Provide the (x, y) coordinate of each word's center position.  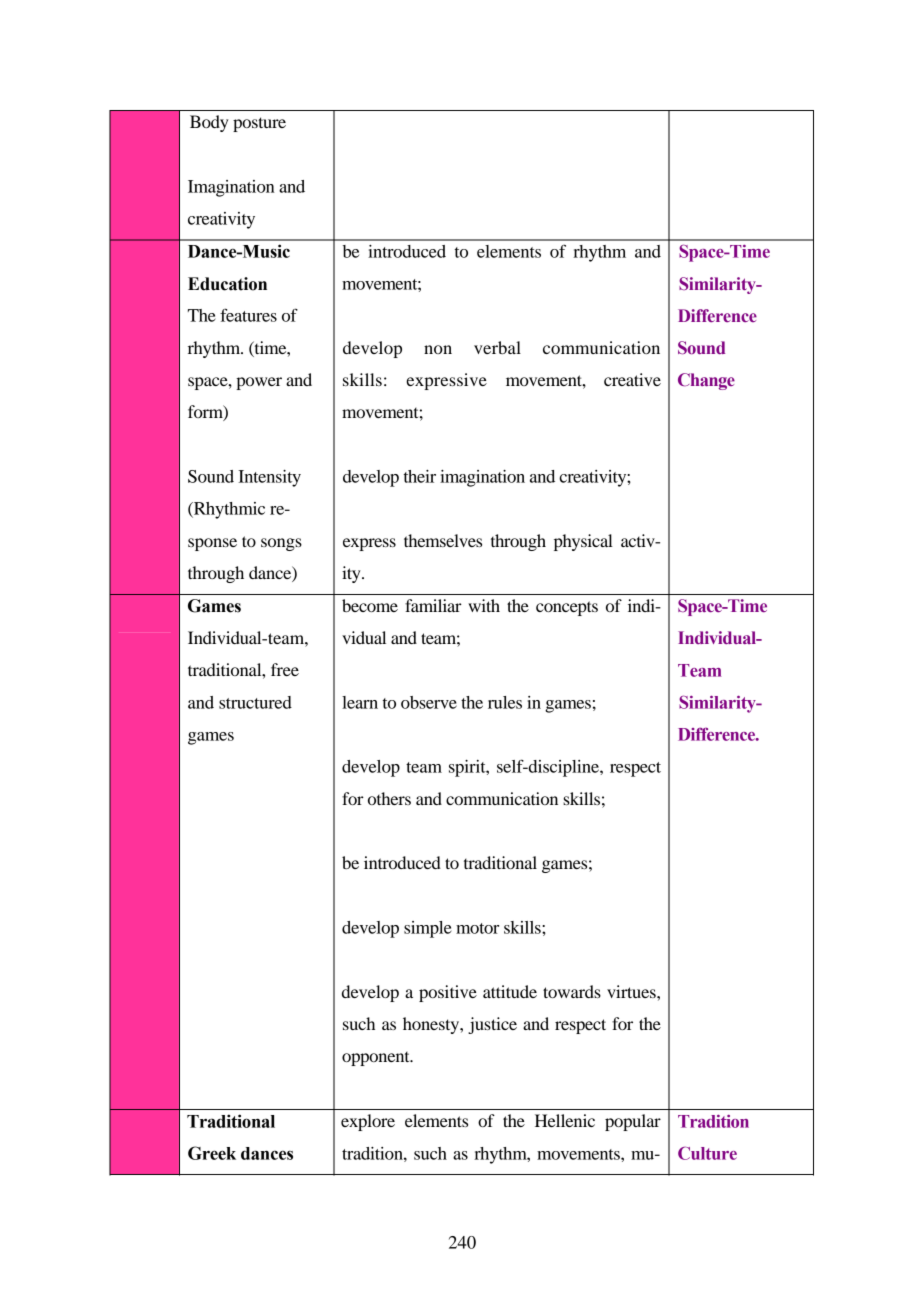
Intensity (269, 478)
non (438, 349)
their (420, 476)
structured (255, 702)
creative (632, 379)
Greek (212, 1153)
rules (505, 702)
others (389, 798)
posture (259, 124)
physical (583, 542)
